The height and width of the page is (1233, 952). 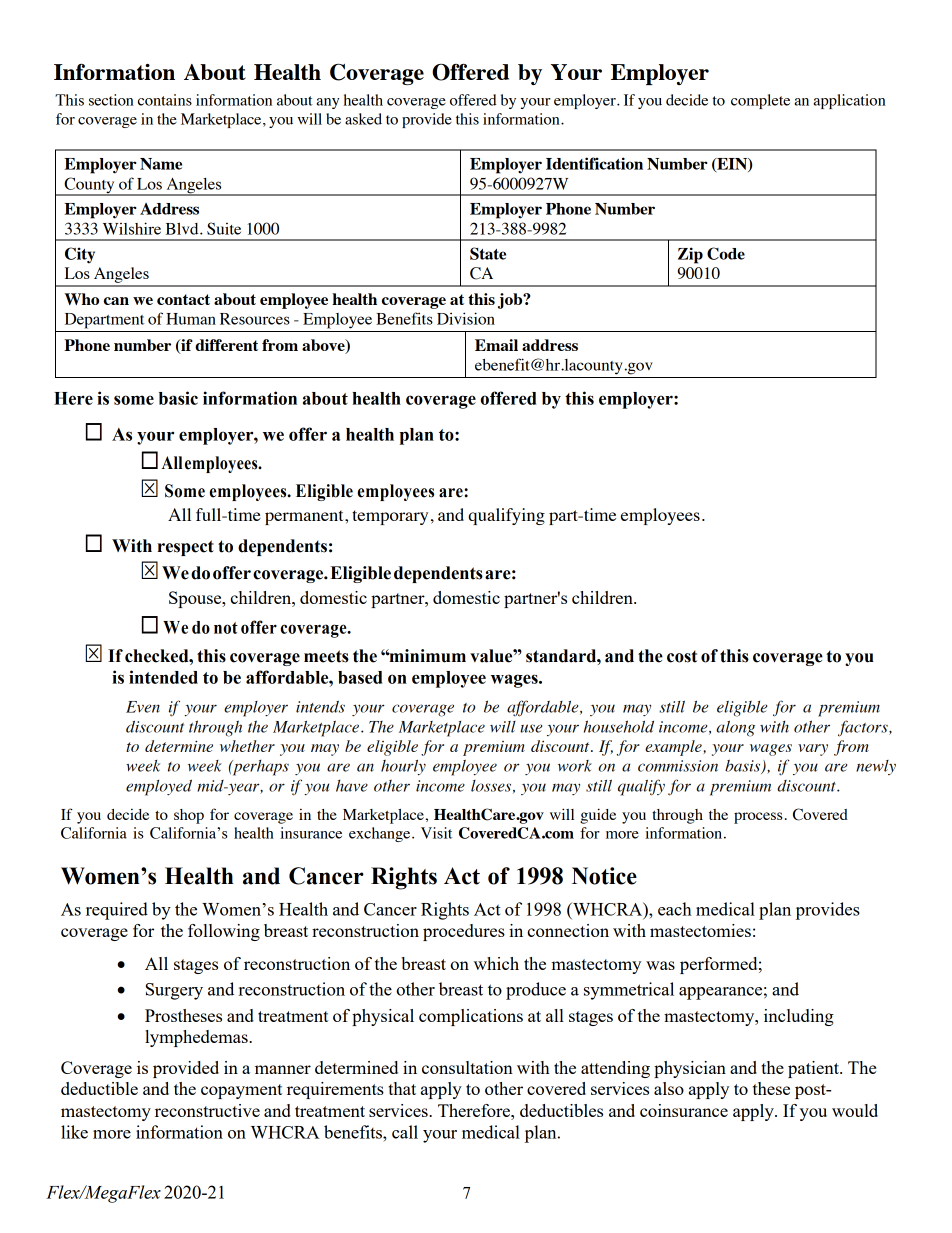 What do you see at coordinates (178, 398) in the page?
I see `basic` at bounding box center [178, 398].
